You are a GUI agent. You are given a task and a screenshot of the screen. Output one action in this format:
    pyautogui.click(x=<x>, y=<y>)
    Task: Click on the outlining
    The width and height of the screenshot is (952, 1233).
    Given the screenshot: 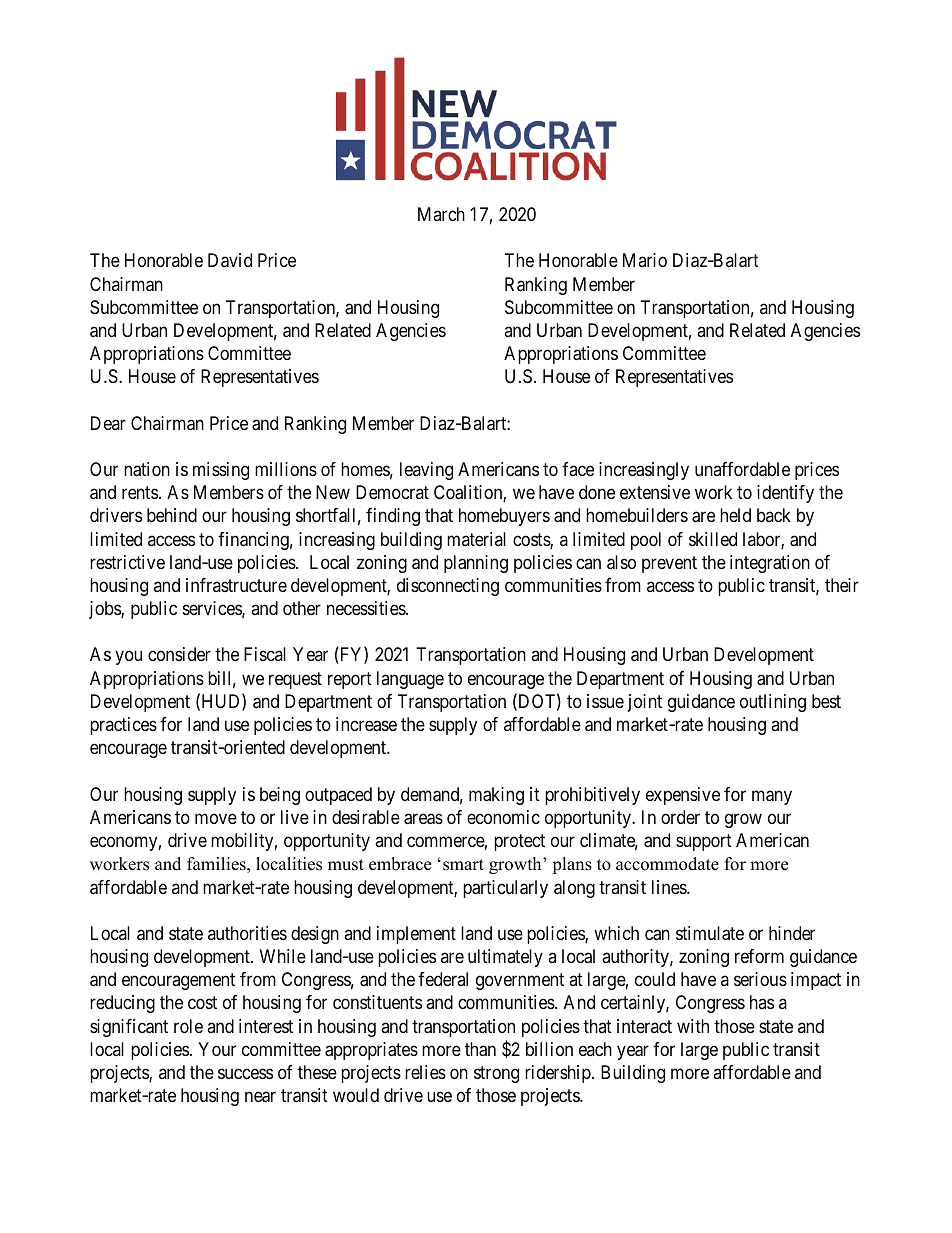 What is the action you would take?
    pyautogui.click(x=773, y=703)
